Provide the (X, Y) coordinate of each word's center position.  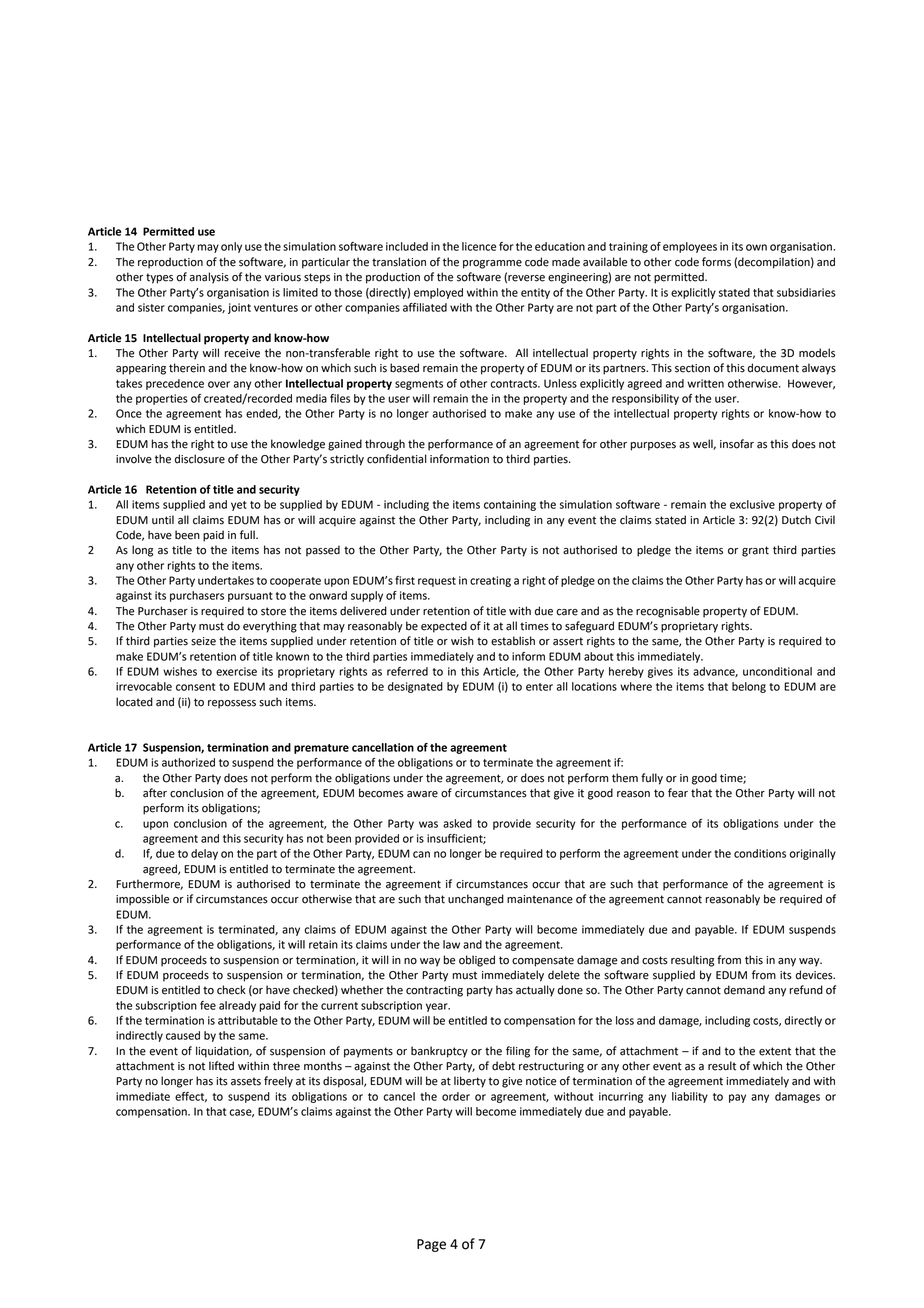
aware (422, 794)
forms (716, 262)
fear (678, 793)
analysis (209, 278)
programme (492, 264)
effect (191, 1097)
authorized (188, 762)
